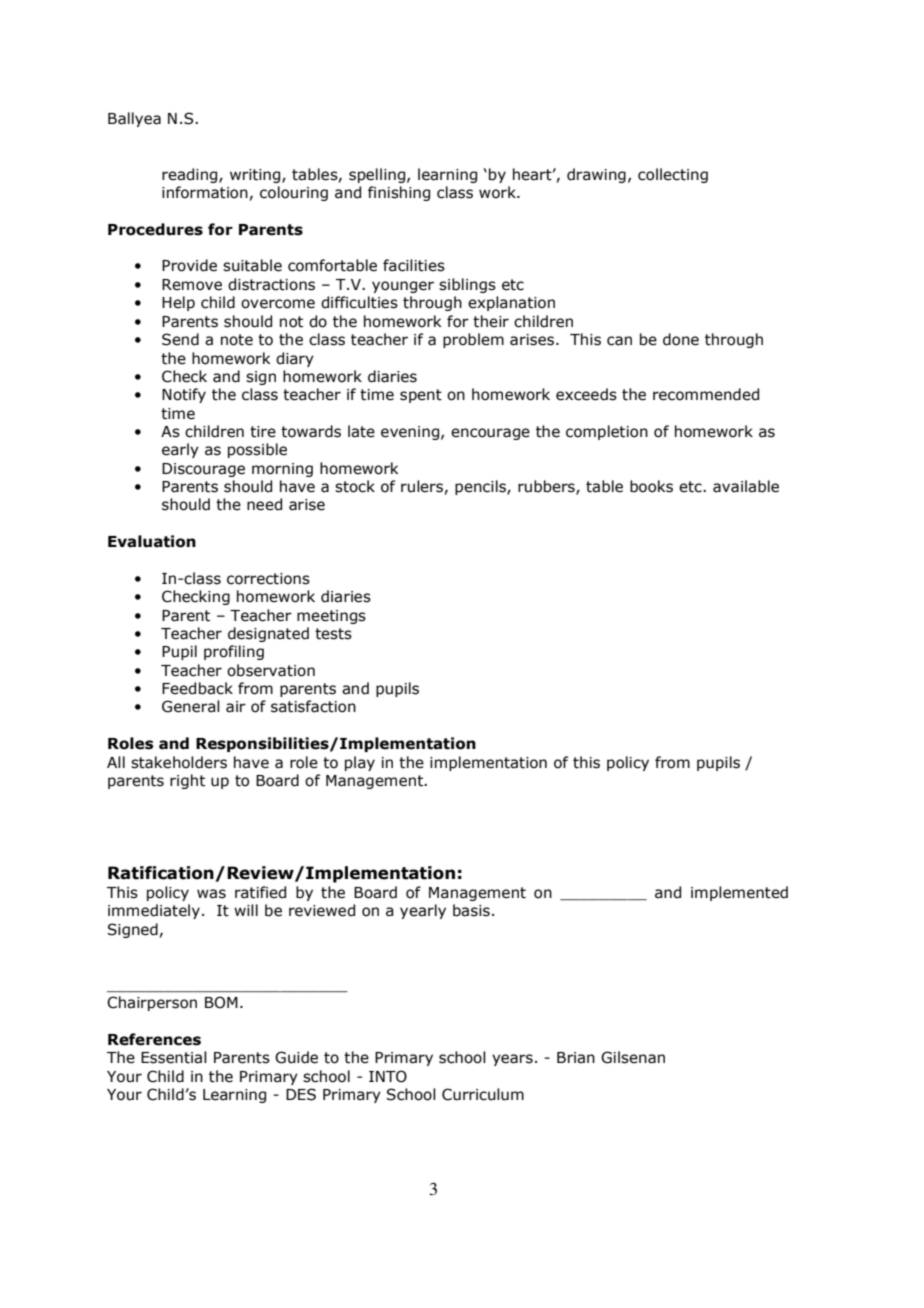  I want to click on finishing, so click(399, 193).
